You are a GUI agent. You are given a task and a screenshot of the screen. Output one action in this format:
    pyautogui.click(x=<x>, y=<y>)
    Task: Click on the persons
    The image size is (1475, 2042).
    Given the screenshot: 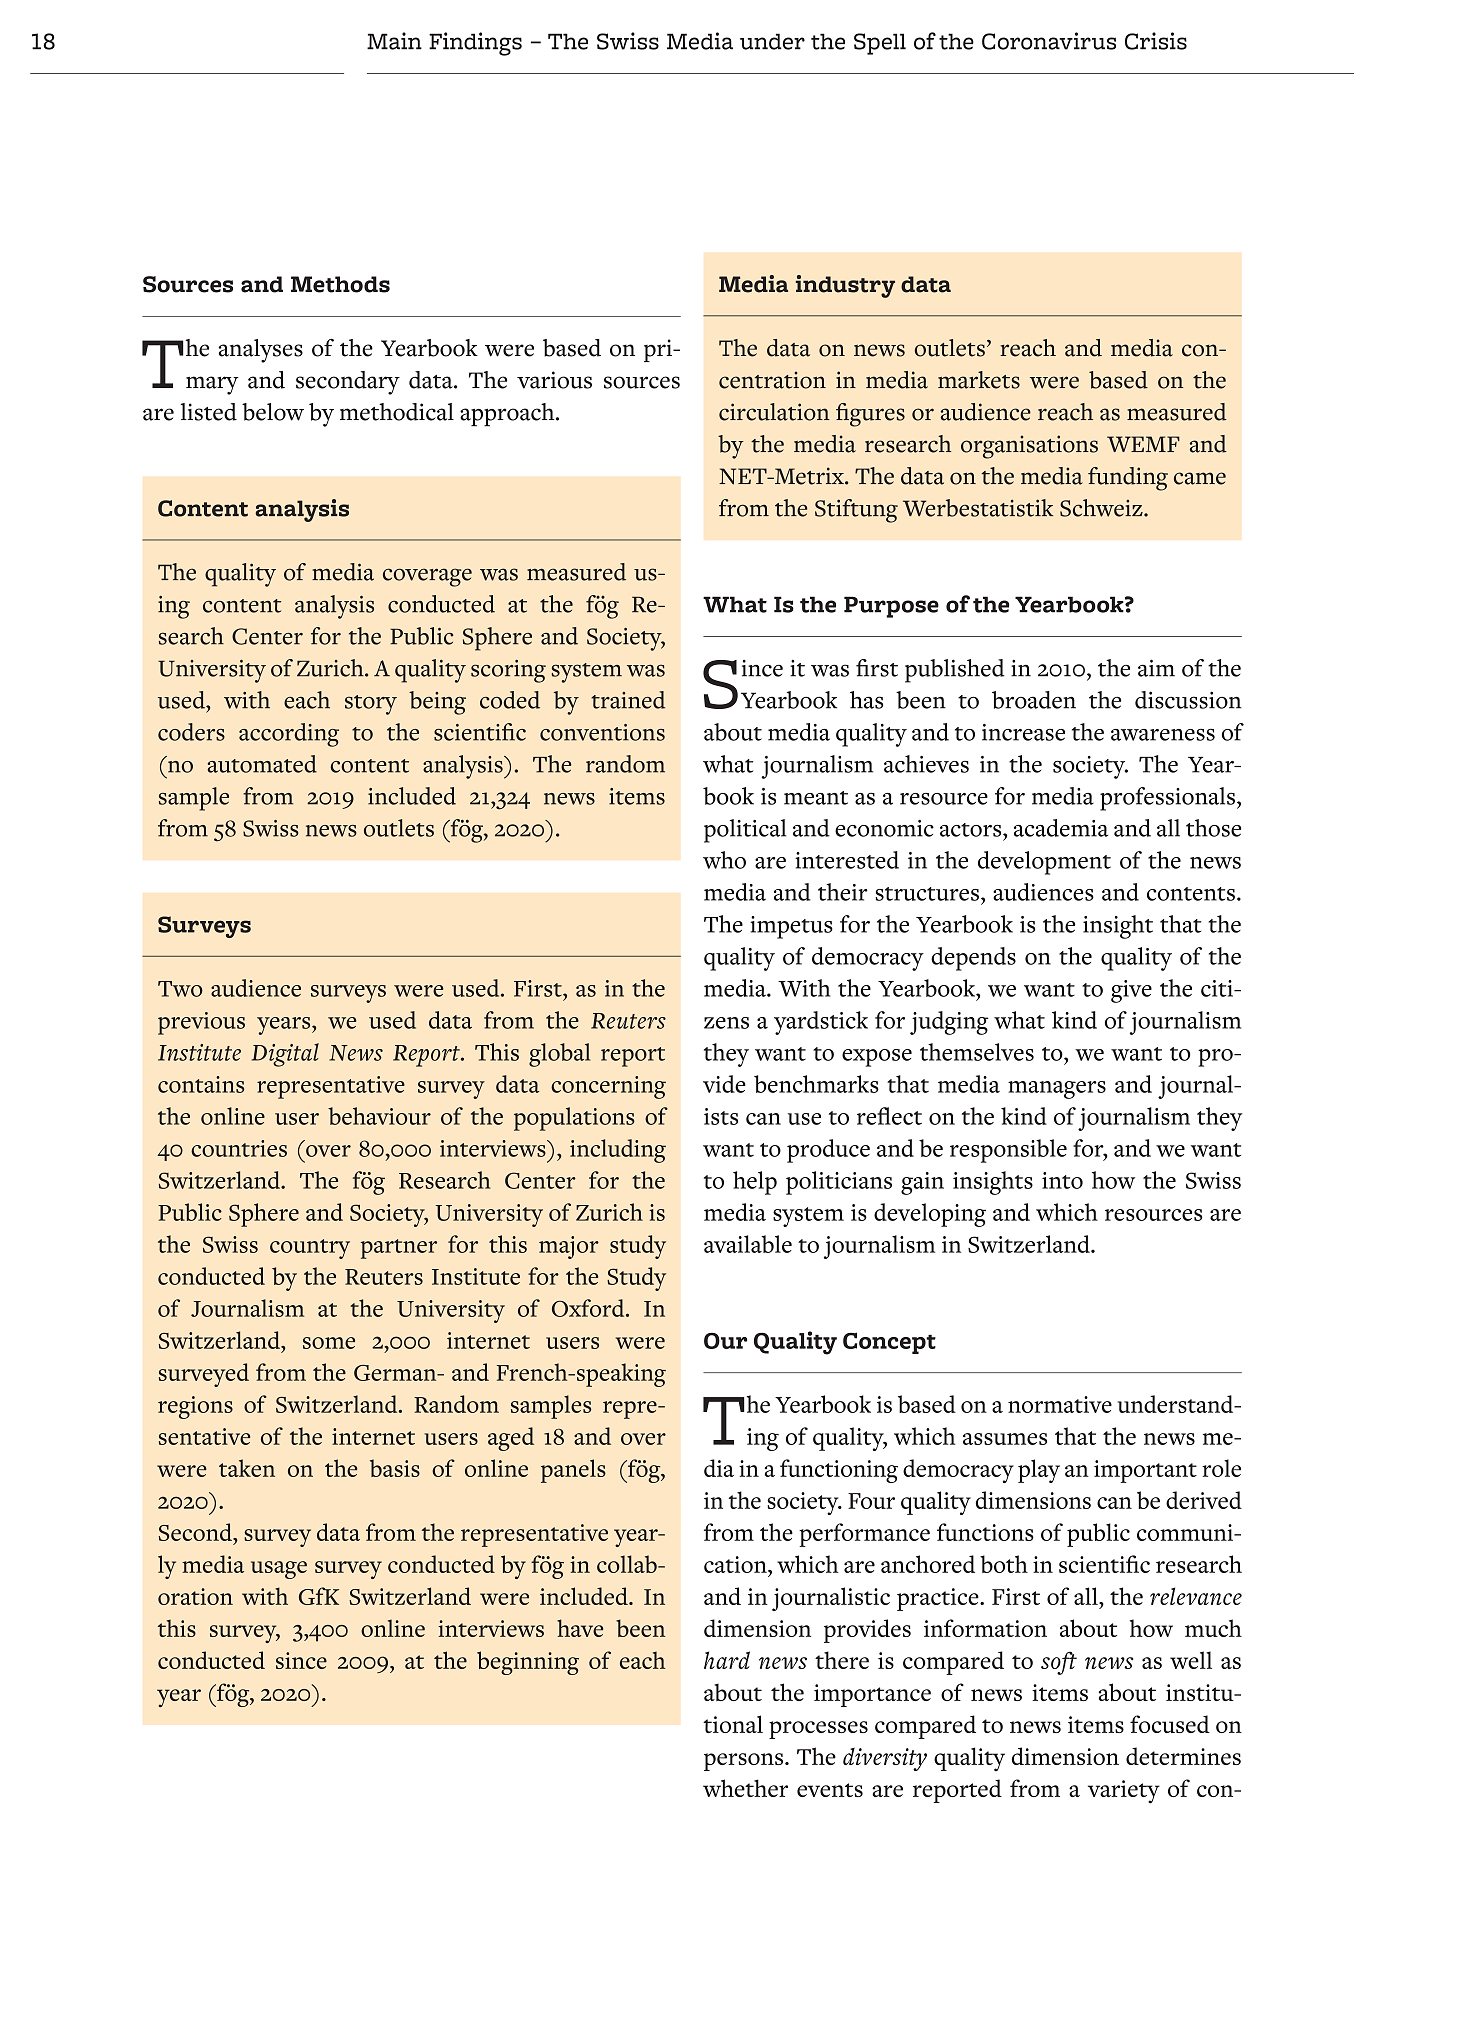 What is the action you would take?
    pyautogui.click(x=745, y=1762)
